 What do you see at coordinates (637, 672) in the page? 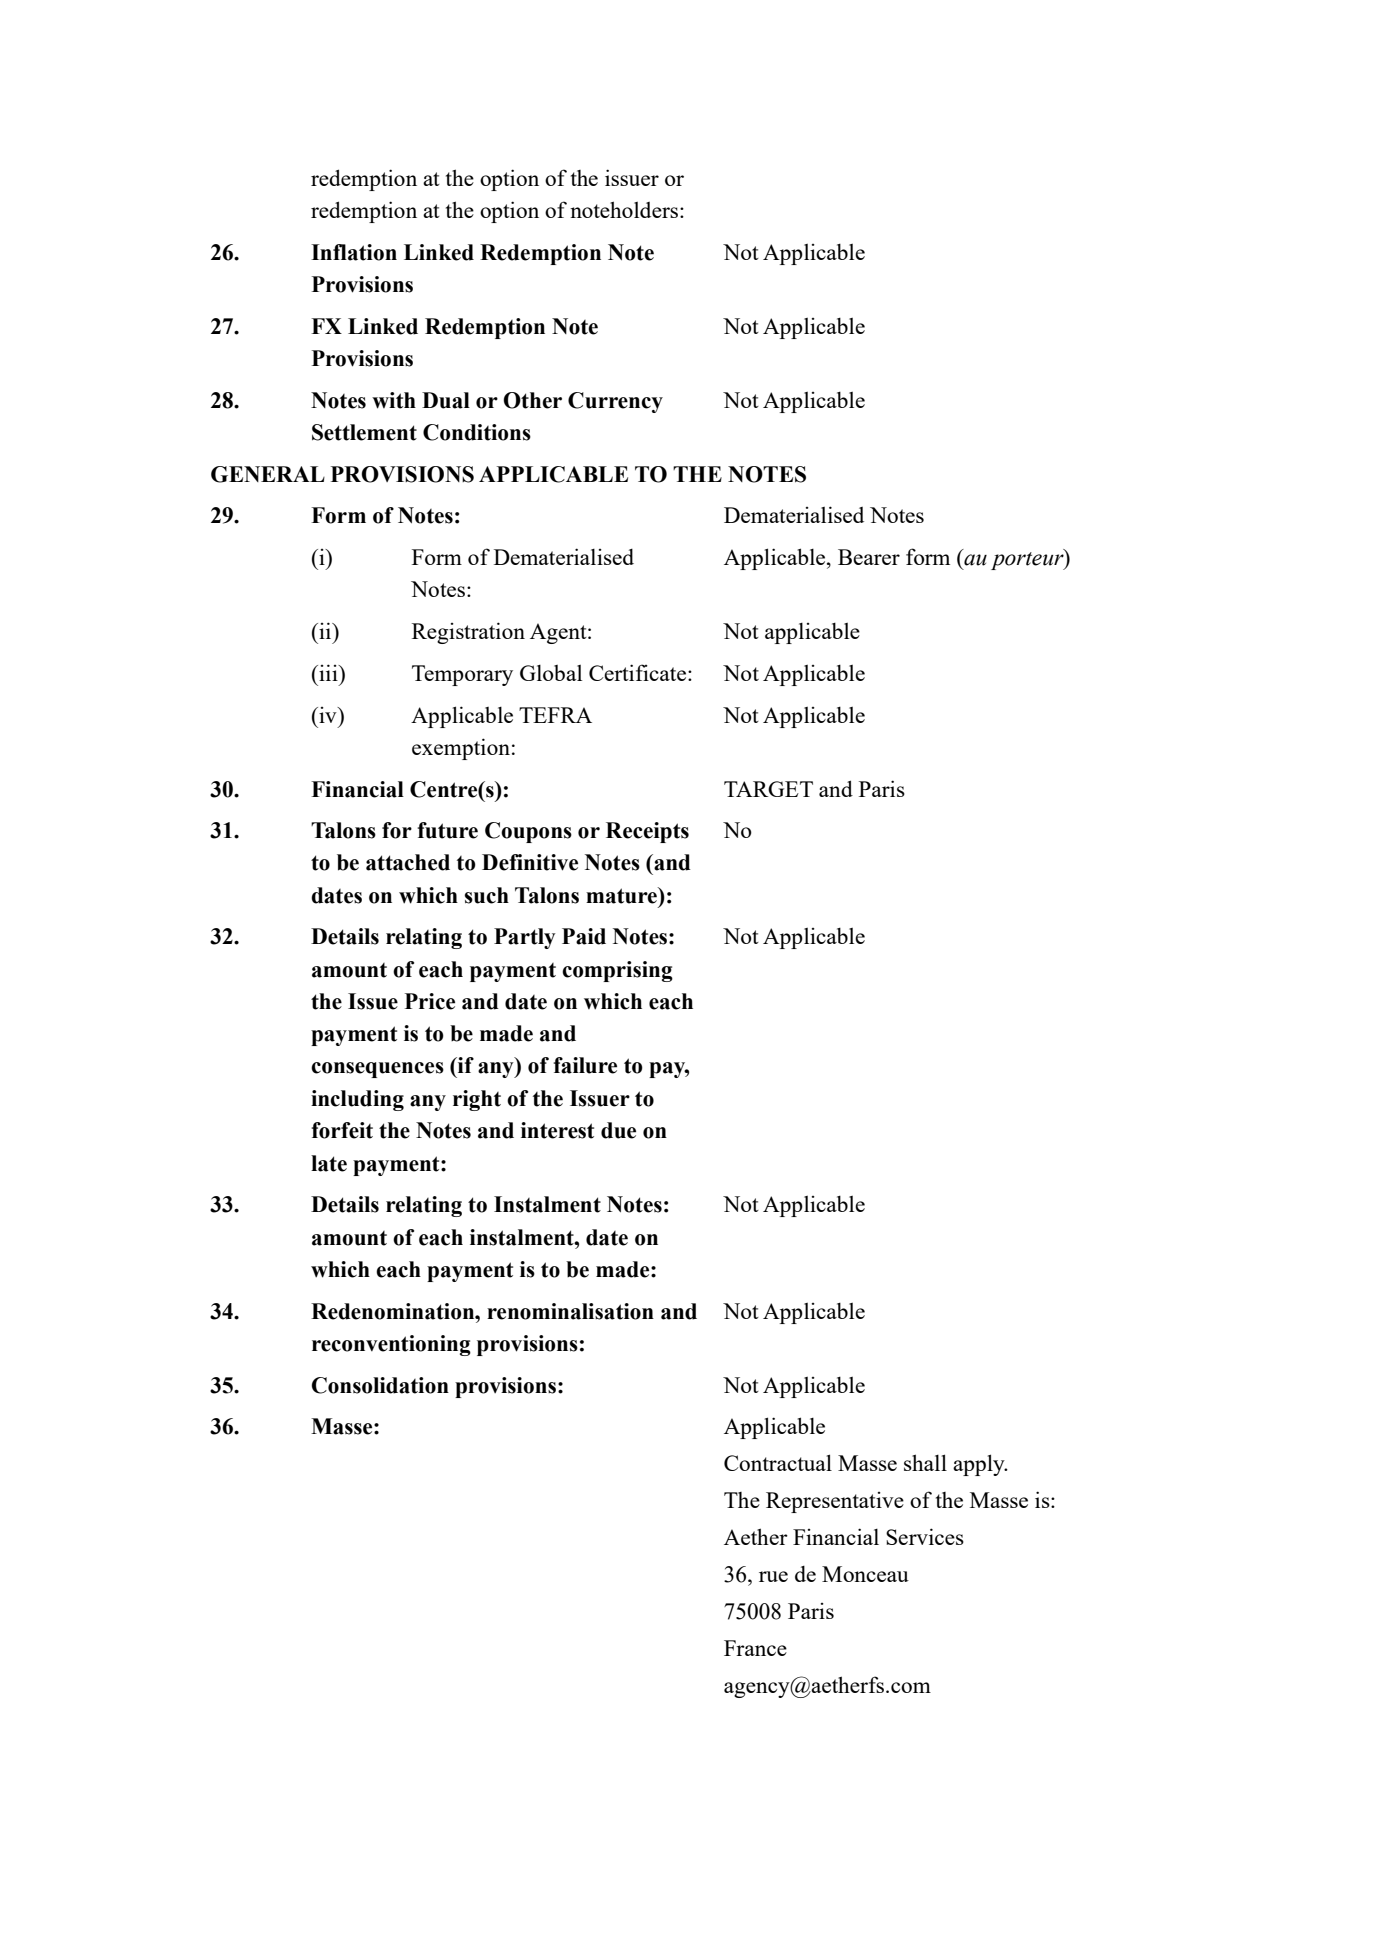
I see `Certificate` at bounding box center [637, 672].
